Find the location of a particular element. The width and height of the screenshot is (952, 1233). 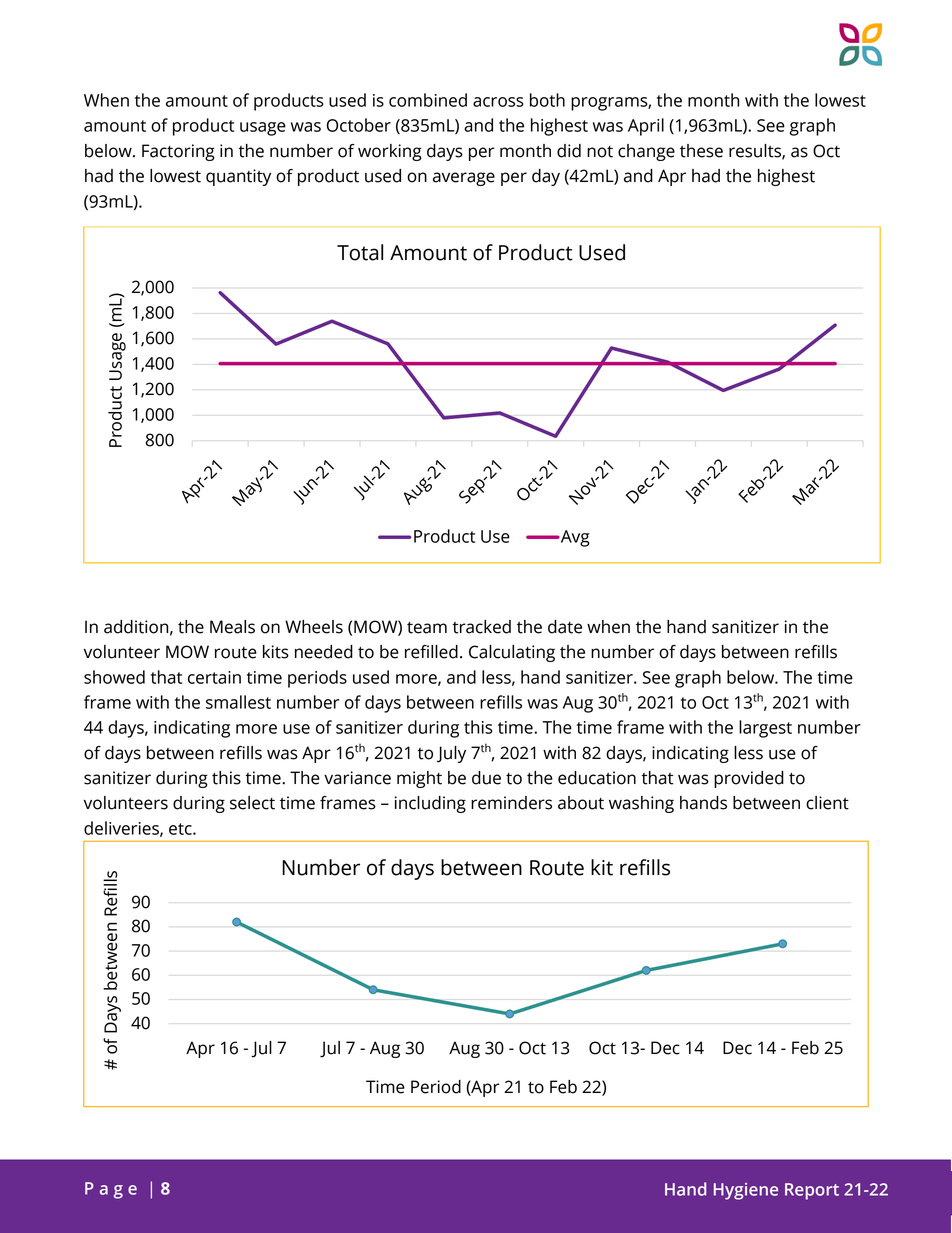

including is located at coordinates (430, 804).
